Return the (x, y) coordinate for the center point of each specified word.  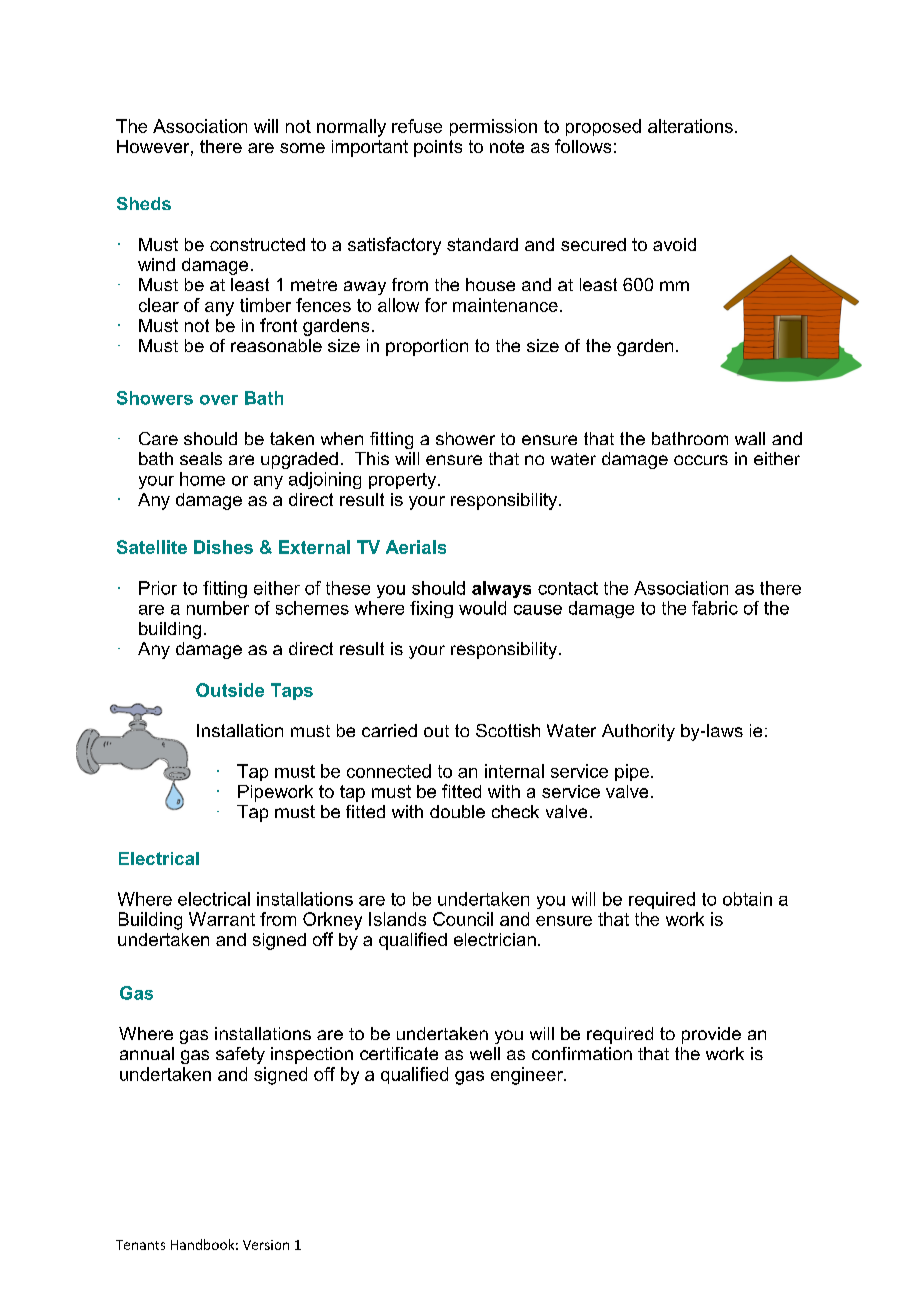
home (202, 479)
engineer (528, 1076)
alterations (690, 126)
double (457, 811)
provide (711, 1035)
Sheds (144, 203)
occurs (701, 460)
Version (266, 1245)
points (438, 148)
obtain (747, 899)
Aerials (416, 547)
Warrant (222, 919)
